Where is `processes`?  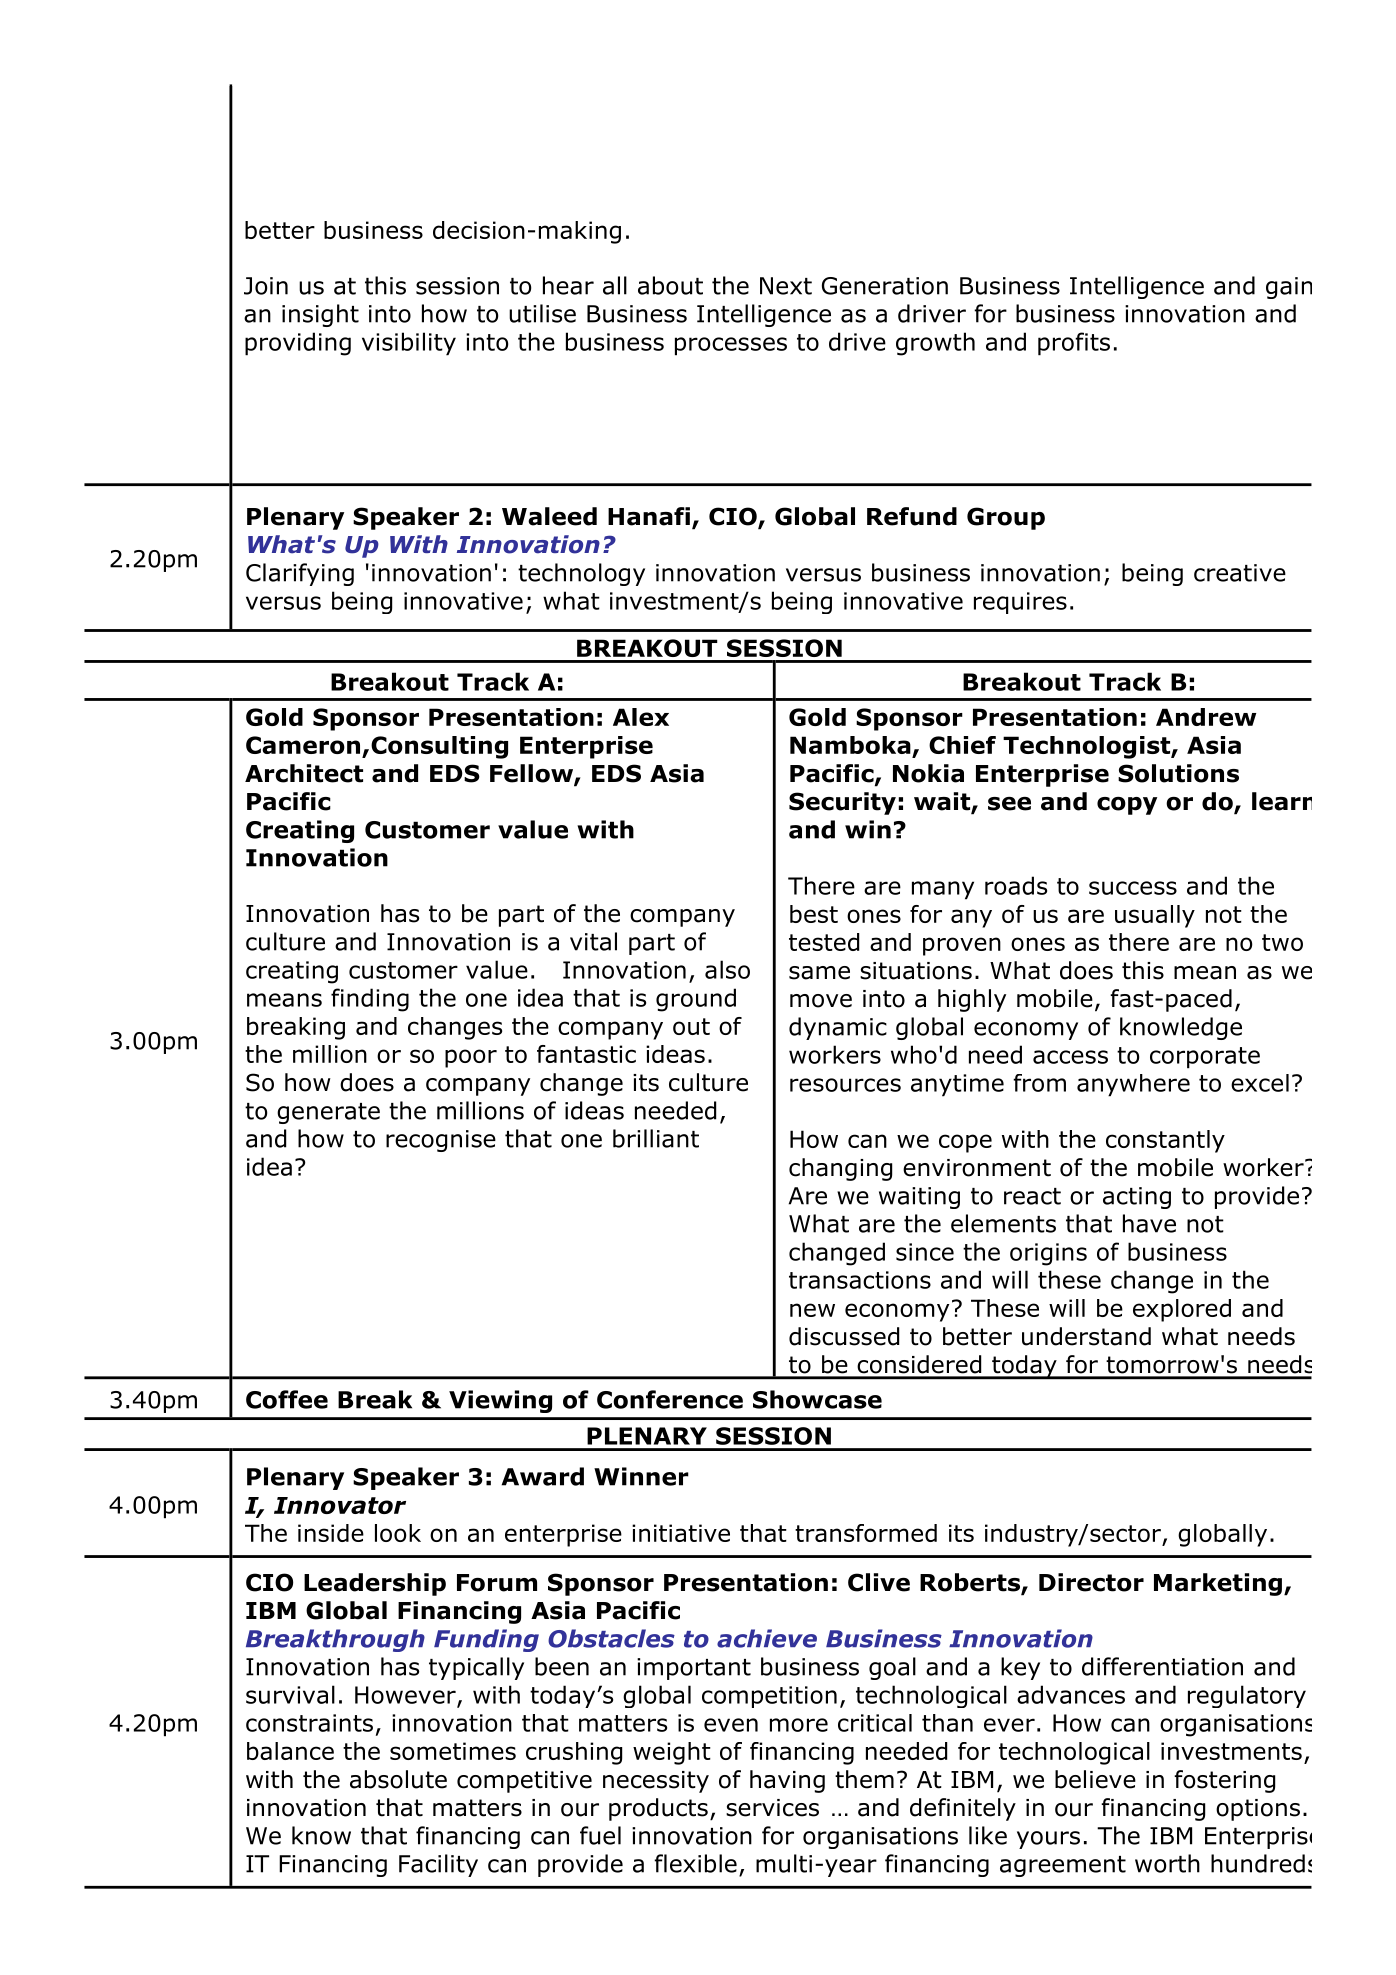 processes is located at coordinates (731, 346).
